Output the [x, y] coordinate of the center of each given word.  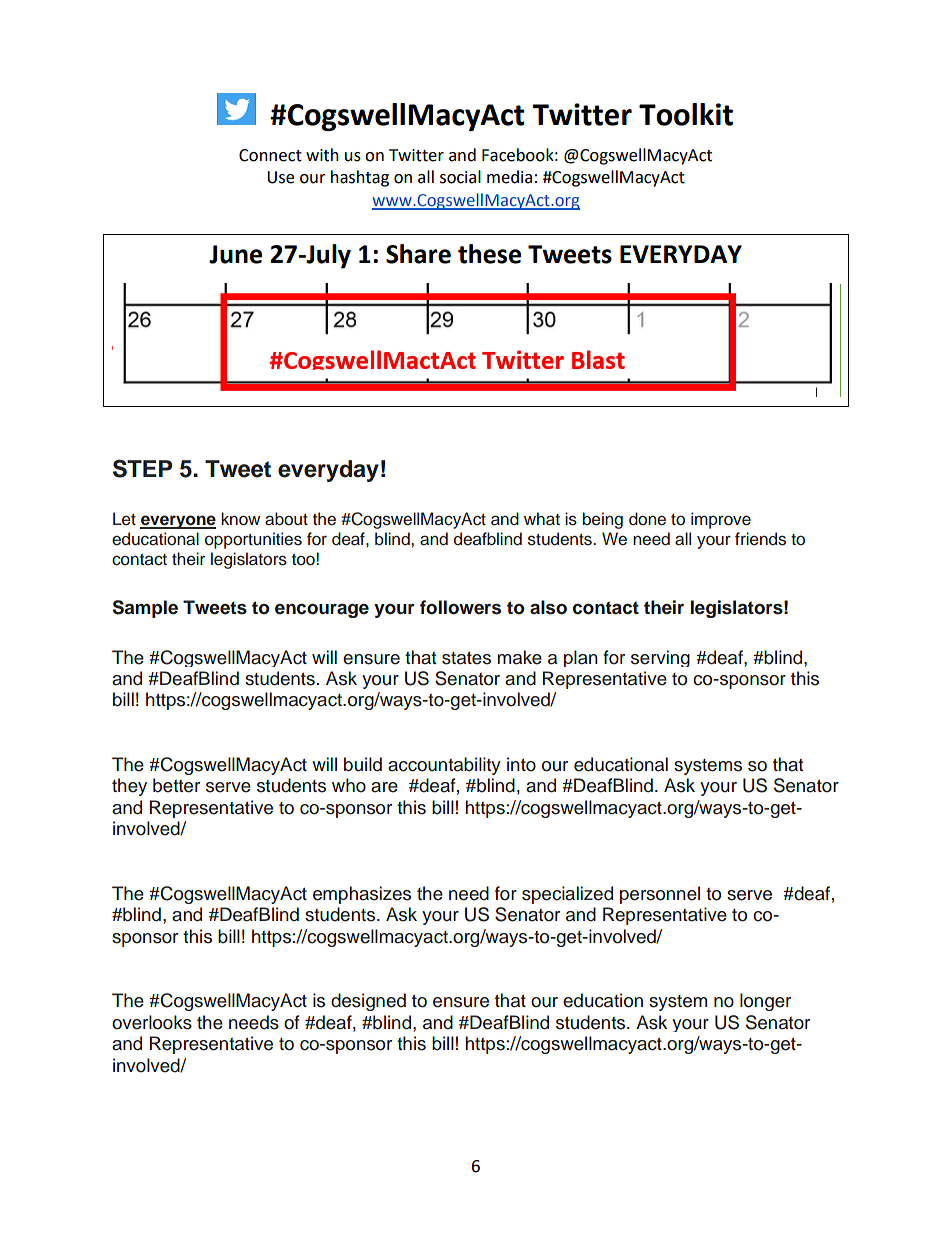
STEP [142, 468]
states [466, 658]
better [176, 785]
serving [660, 658]
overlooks [152, 1022]
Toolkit [686, 114]
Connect [270, 155]
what [542, 519]
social [460, 177]
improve [721, 520]
